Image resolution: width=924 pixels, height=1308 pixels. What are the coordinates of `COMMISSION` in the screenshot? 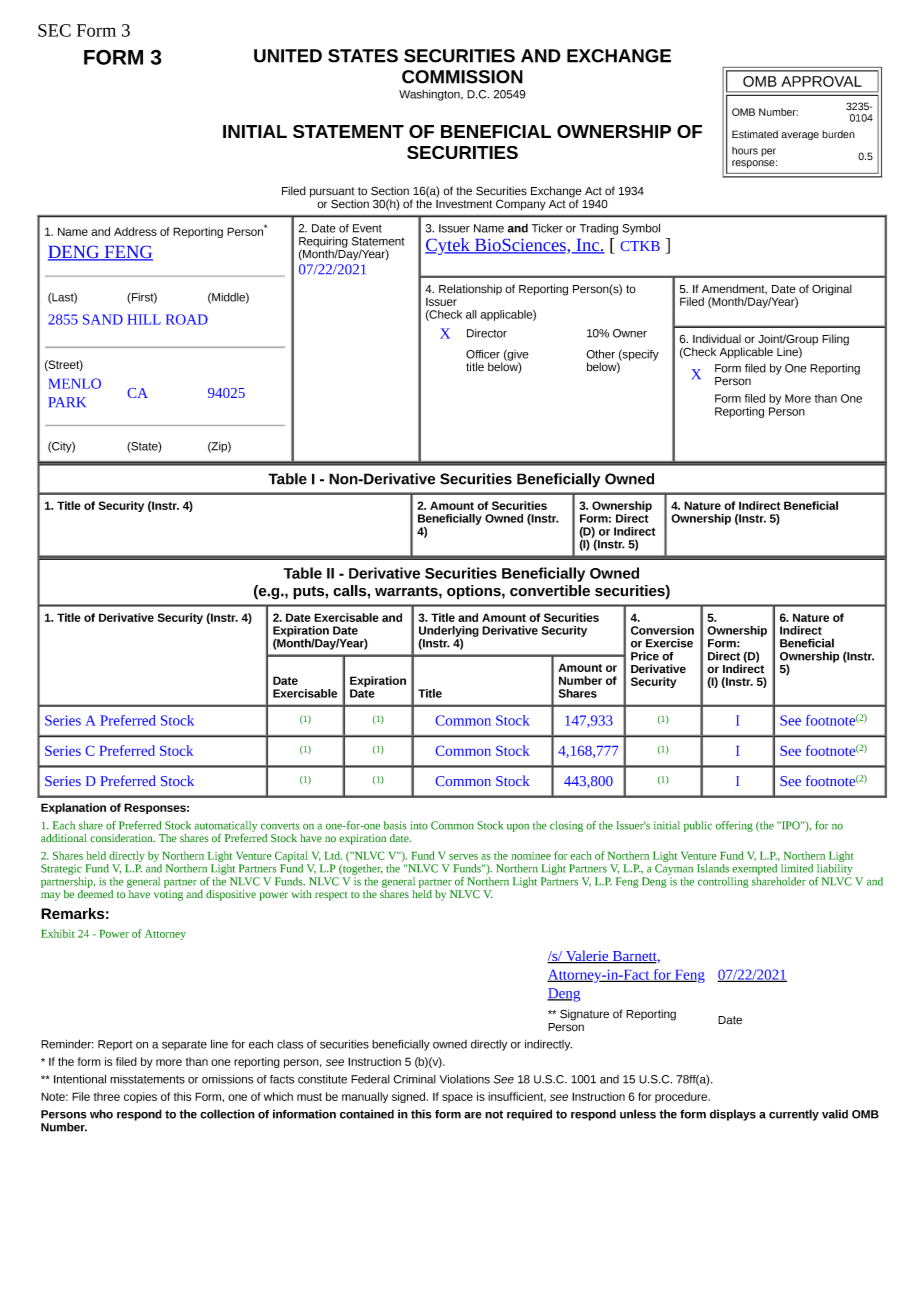 It's located at (462, 77).
